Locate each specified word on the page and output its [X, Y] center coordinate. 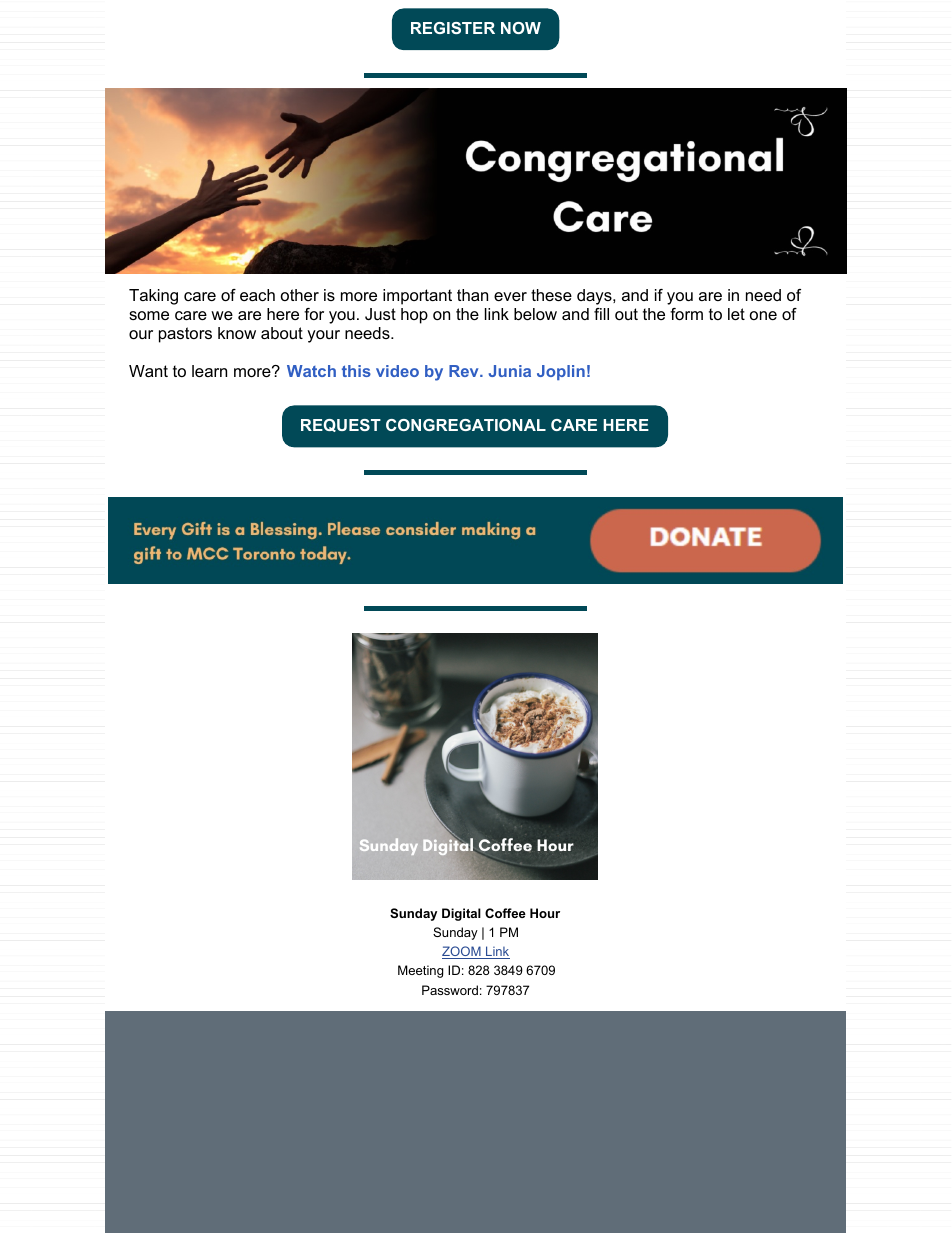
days [595, 297]
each [257, 295]
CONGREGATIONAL [466, 425]
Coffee [505, 913]
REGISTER [453, 28]
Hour [545, 913]
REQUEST [341, 425]
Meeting [420, 971]
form [686, 314]
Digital [461, 914]
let [736, 314]
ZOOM [462, 952]
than [472, 295]
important [417, 297]
